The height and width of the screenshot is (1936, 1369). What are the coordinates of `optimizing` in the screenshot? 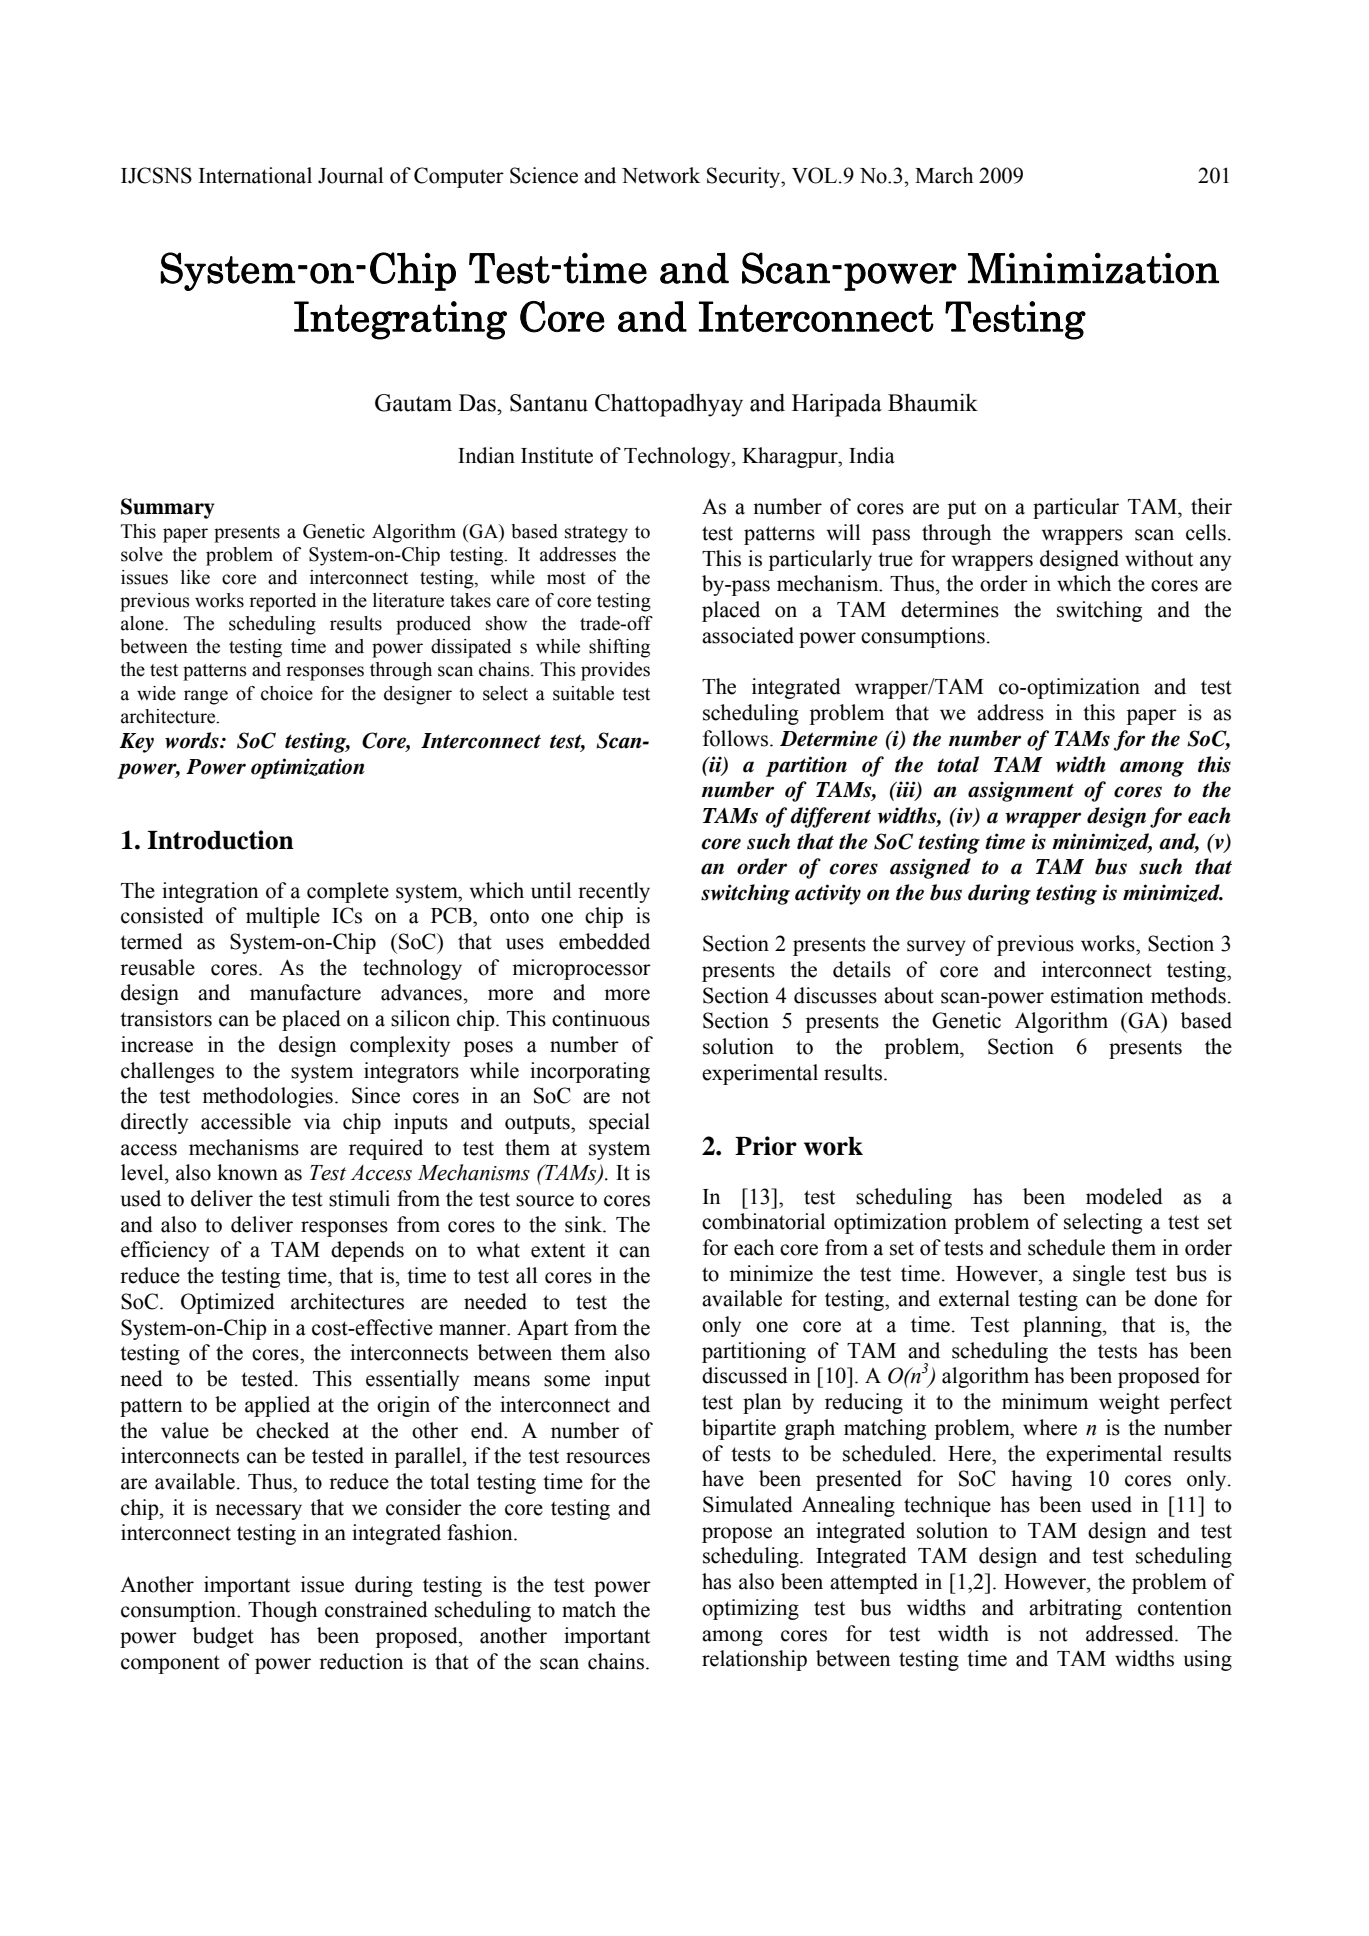 It's located at (750, 1609).
